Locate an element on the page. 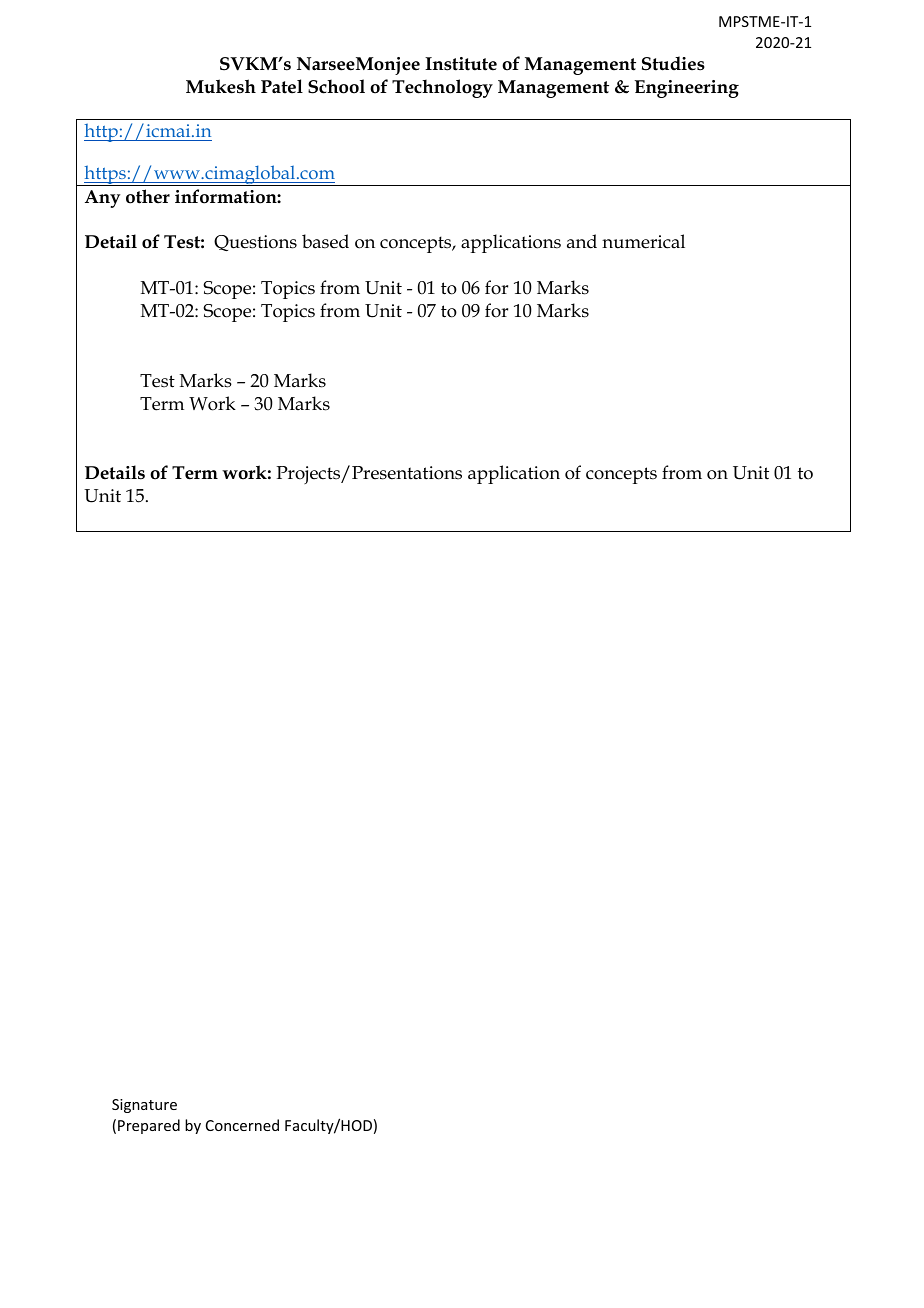 The height and width of the image is (1308, 924). Mukesh is located at coordinates (221, 86).
